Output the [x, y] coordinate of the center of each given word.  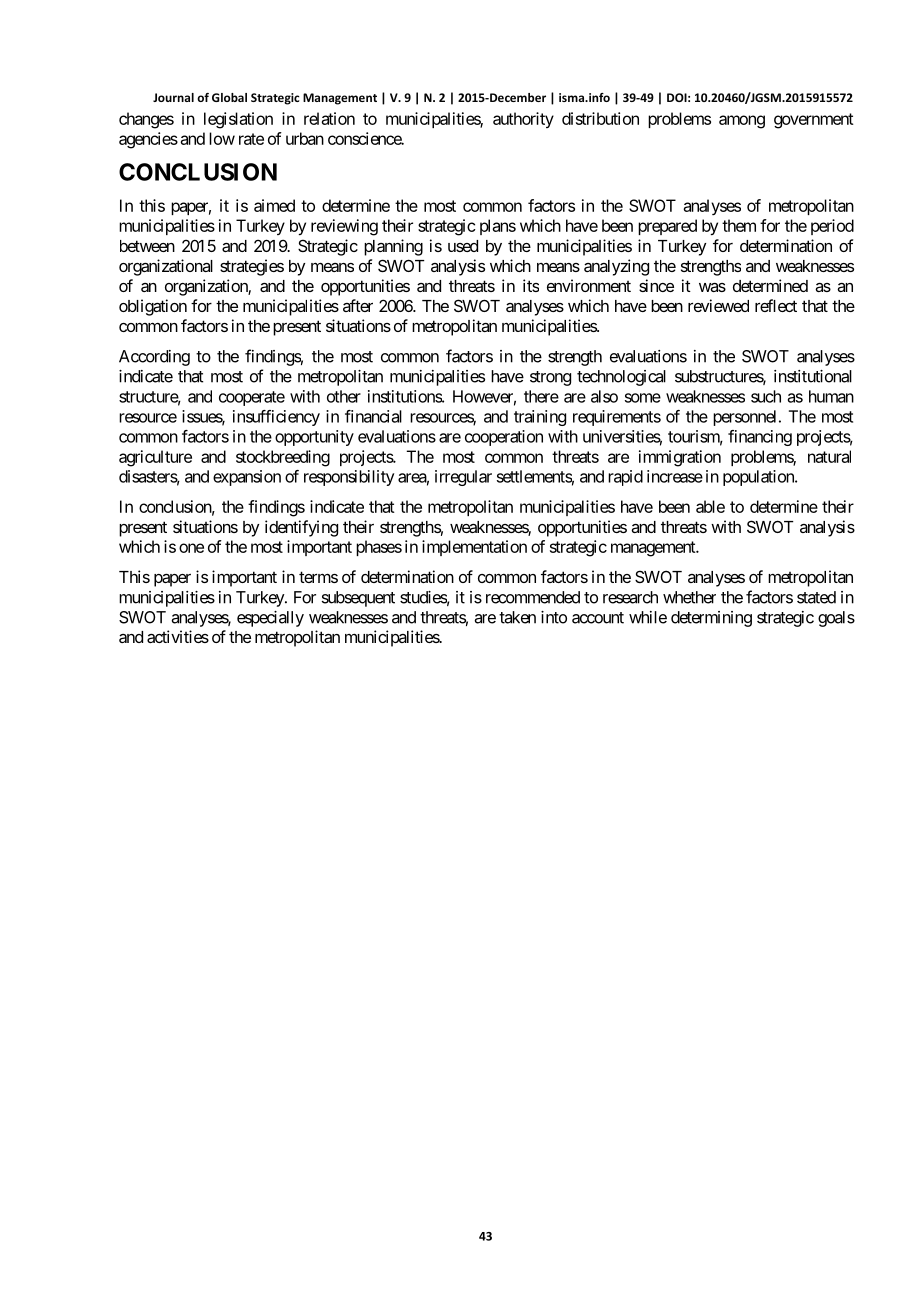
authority [523, 120]
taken [517, 617]
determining [711, 619]
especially [270, 619]
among [742, 122]
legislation [238, 120]
